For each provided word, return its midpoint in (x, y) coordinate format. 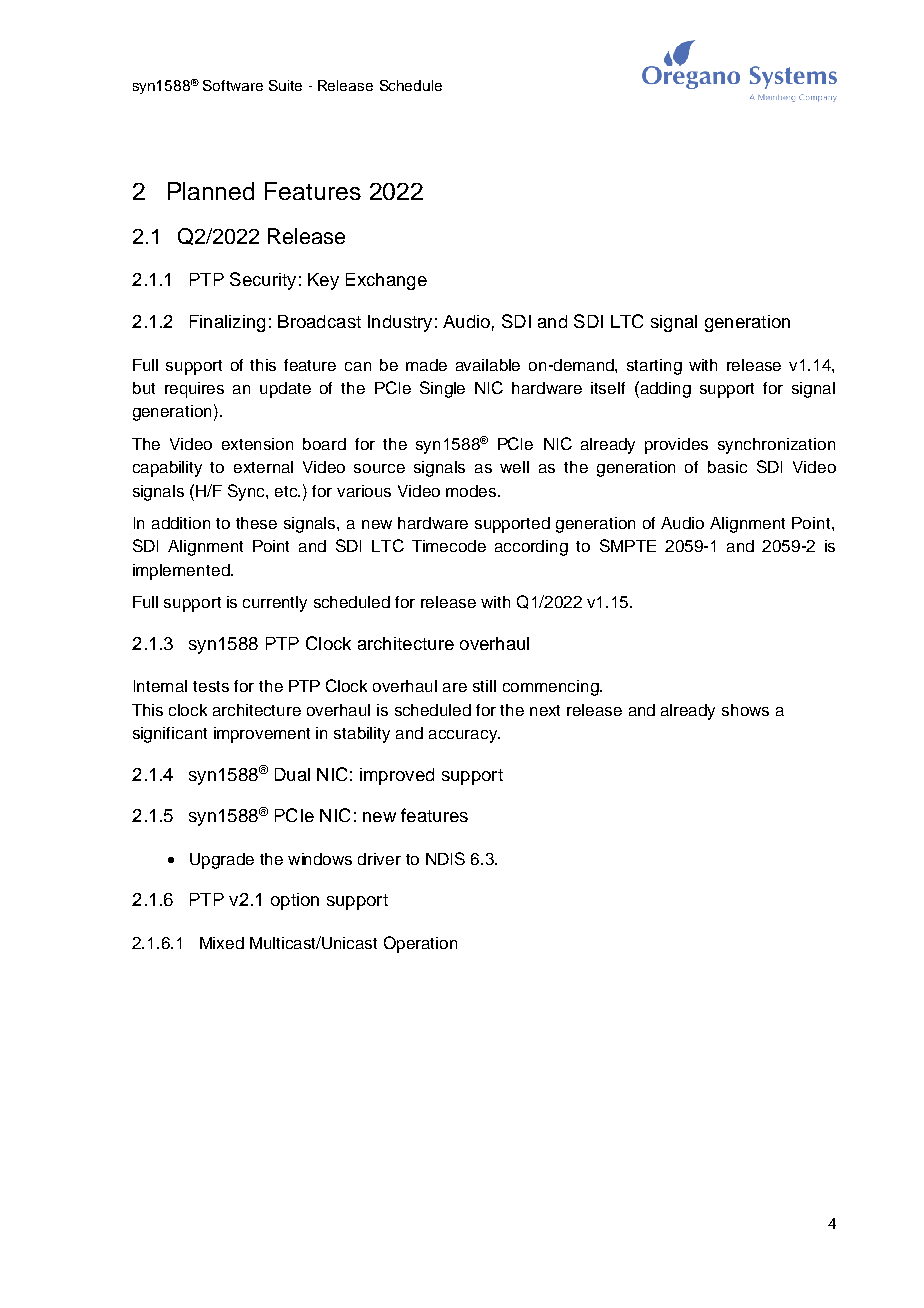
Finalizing (227, 323)
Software (233, 85)
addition (181, 523)
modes (472, 491)
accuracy (464, 736)
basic (727, 467)
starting (654, 367)
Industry (400, 323)
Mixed (222, 943)
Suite (285, 85)
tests (211, 686)
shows (745, 710)
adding (664, 389)
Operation (420, 944)
